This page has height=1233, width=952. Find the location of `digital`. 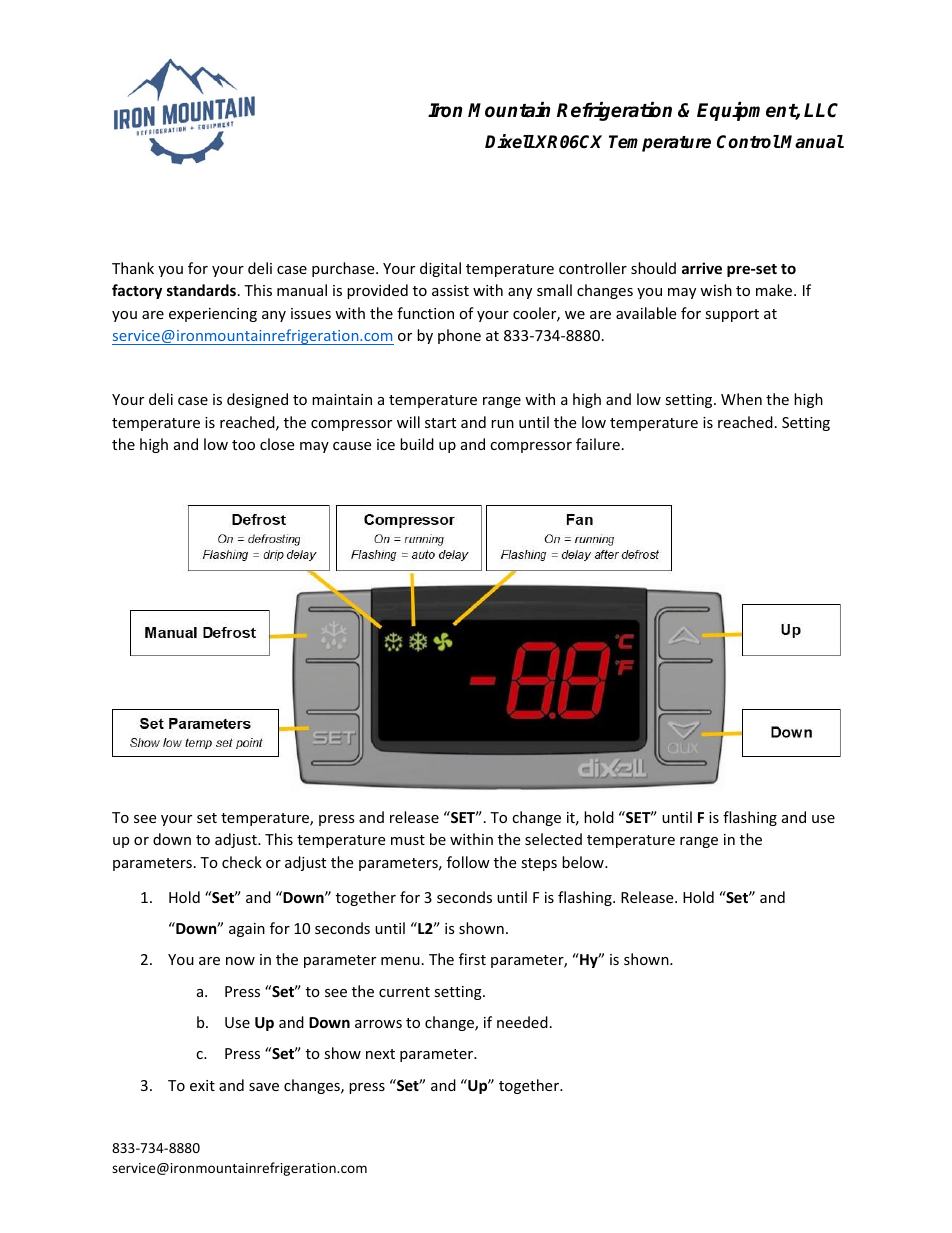

digital is located at coordinates (440, 269).
